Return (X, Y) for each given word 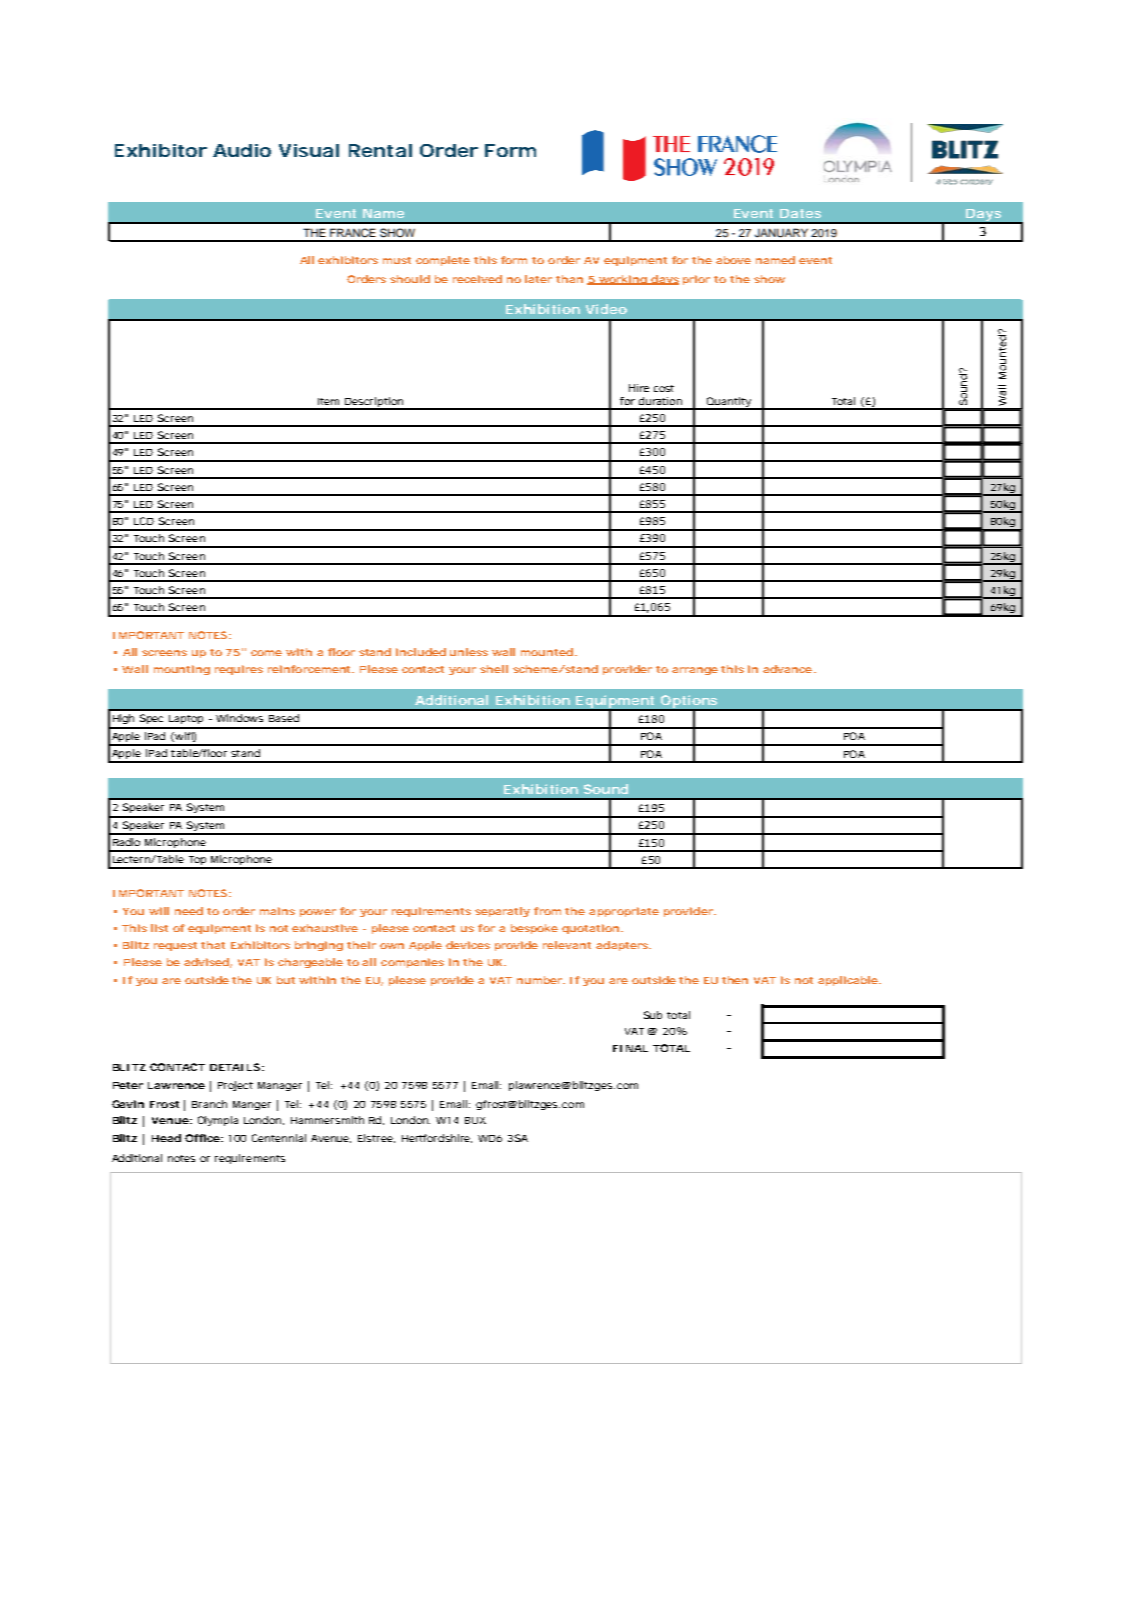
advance (787, 669)
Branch (209, 1104)
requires (239, 670)
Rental (380, 150)
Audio (242, 150)
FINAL (630, 1048)
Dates (800, 213)
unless (469, 652)
